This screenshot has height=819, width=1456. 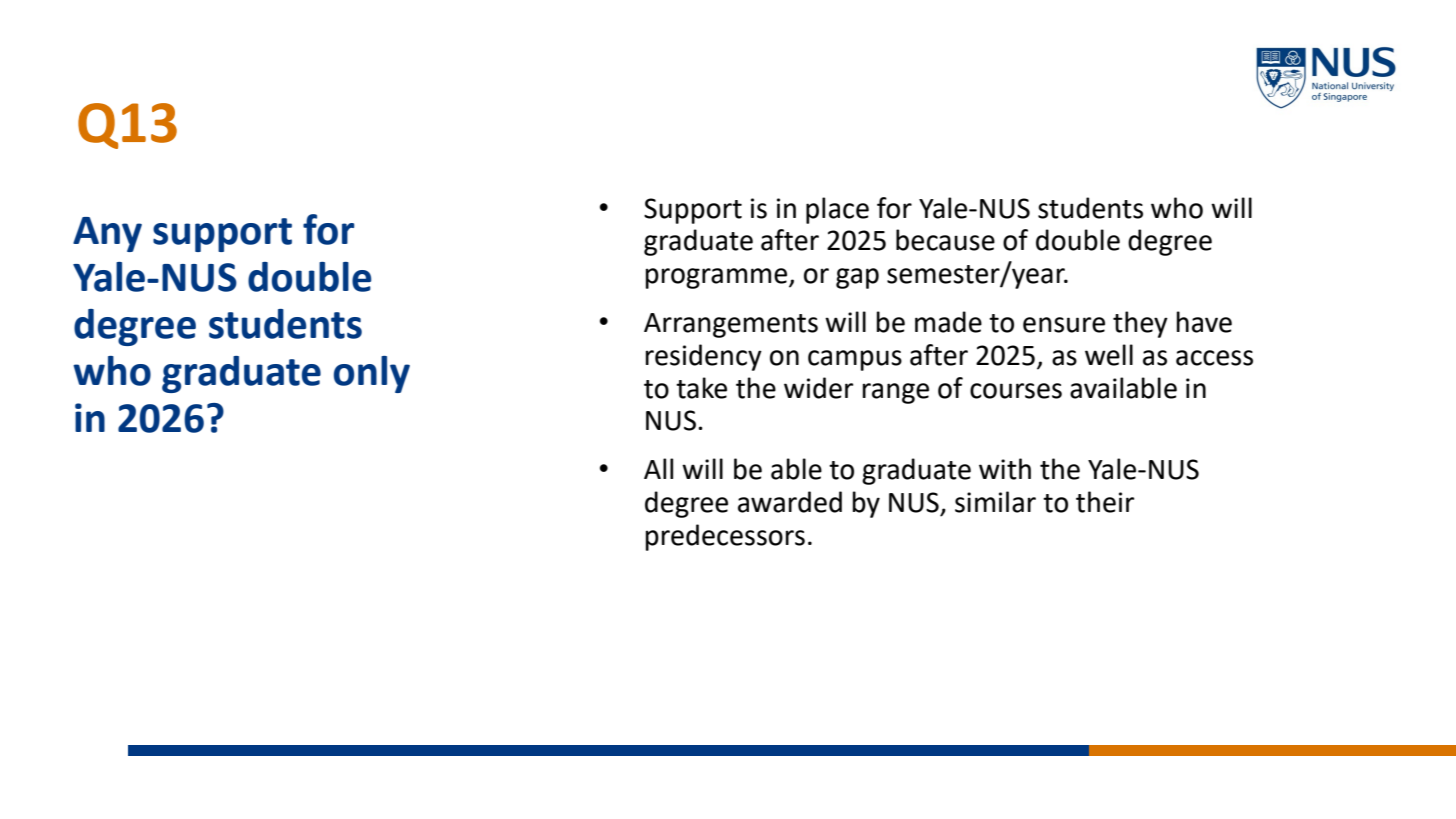 I want to click on only, so click(x=372, y=374).
